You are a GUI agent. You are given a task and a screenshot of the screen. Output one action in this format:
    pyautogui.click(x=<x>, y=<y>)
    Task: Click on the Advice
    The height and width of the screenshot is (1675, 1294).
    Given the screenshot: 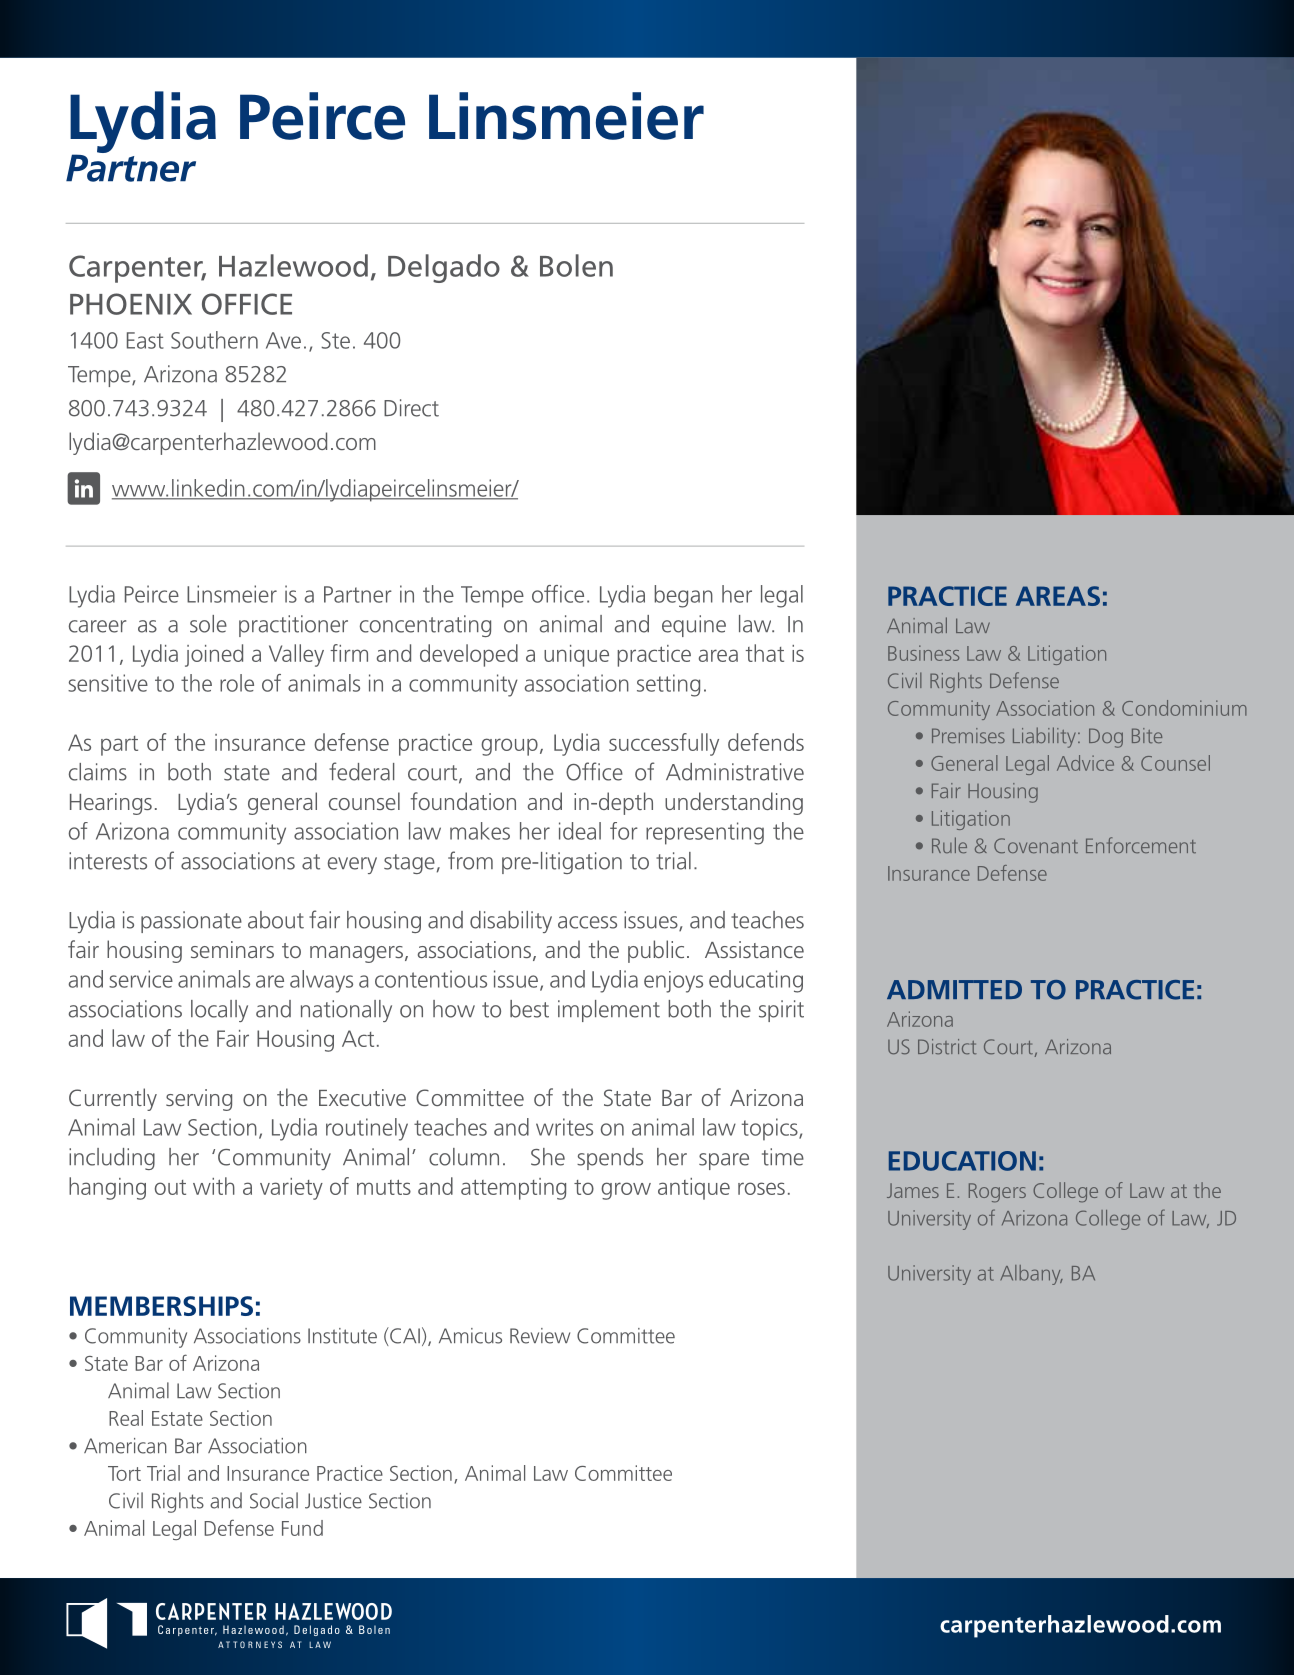 What is the action you would take?
    pyautogui.click(x=1085, y=763)
